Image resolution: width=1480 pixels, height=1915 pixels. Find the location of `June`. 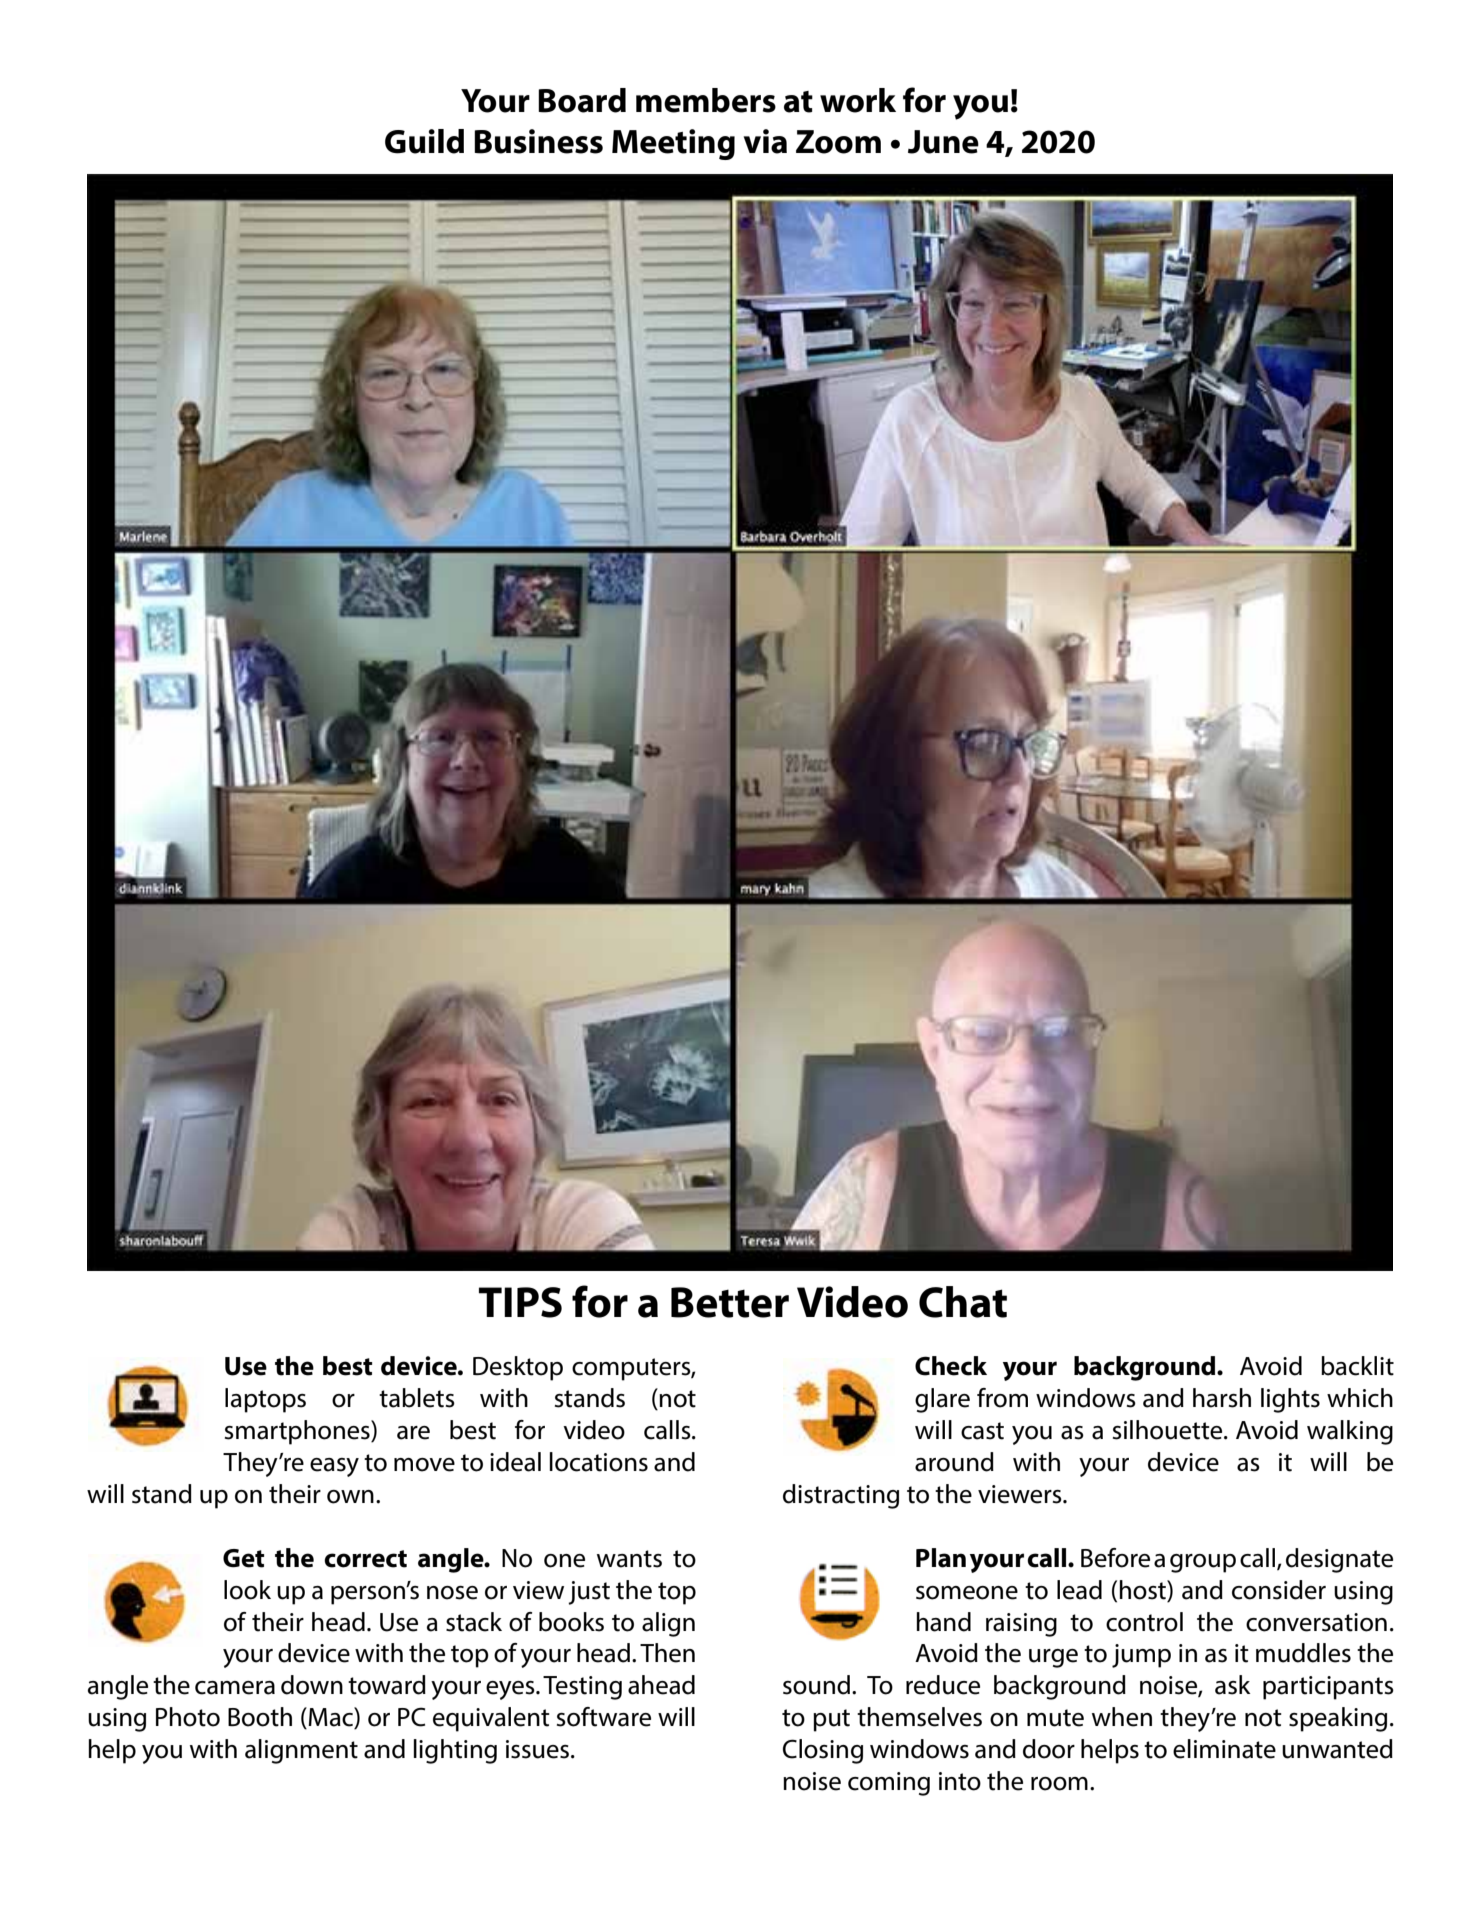

June is located at coordinates (943, 142).
